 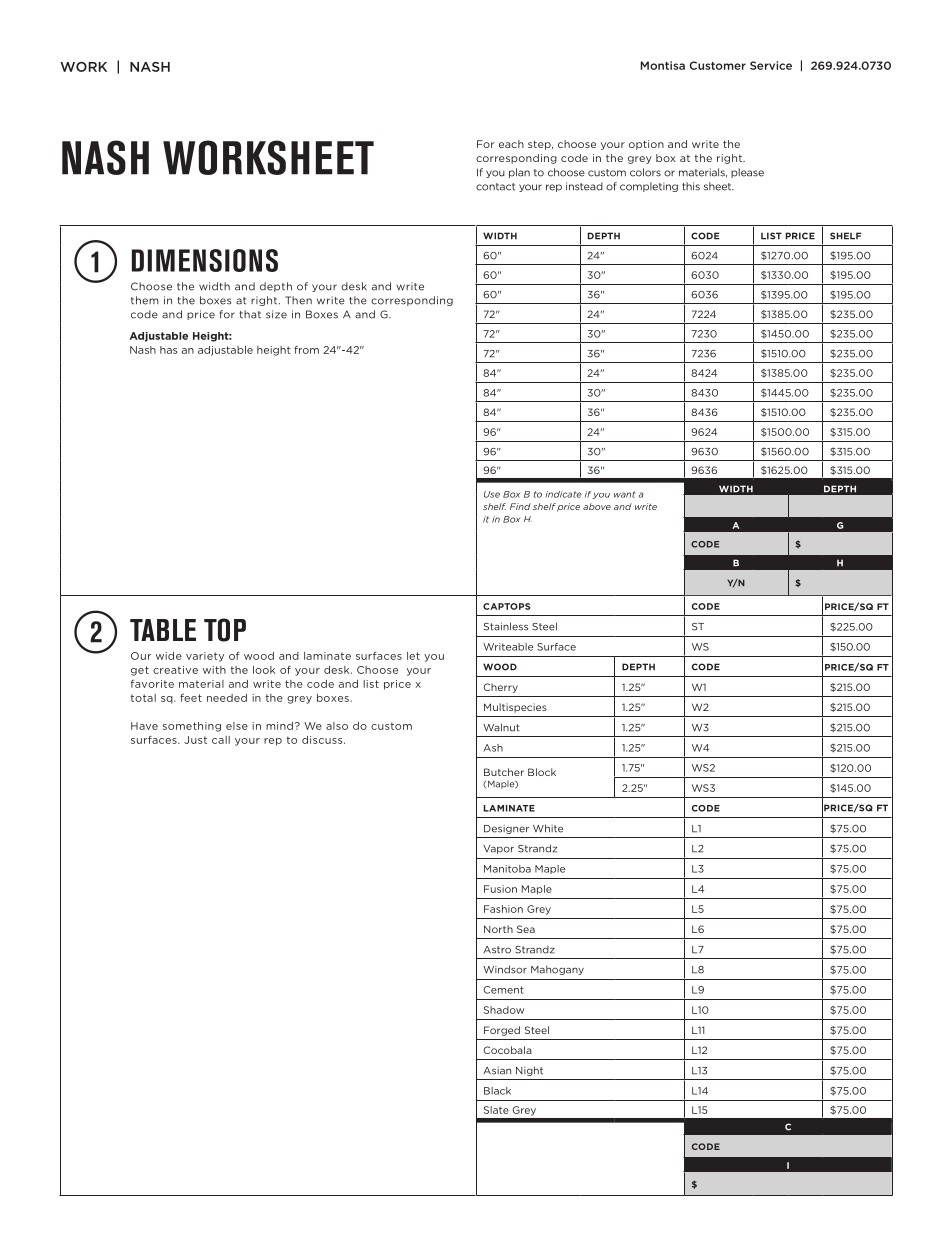 I want to click on Butcher, so click(x=504, y=772).
